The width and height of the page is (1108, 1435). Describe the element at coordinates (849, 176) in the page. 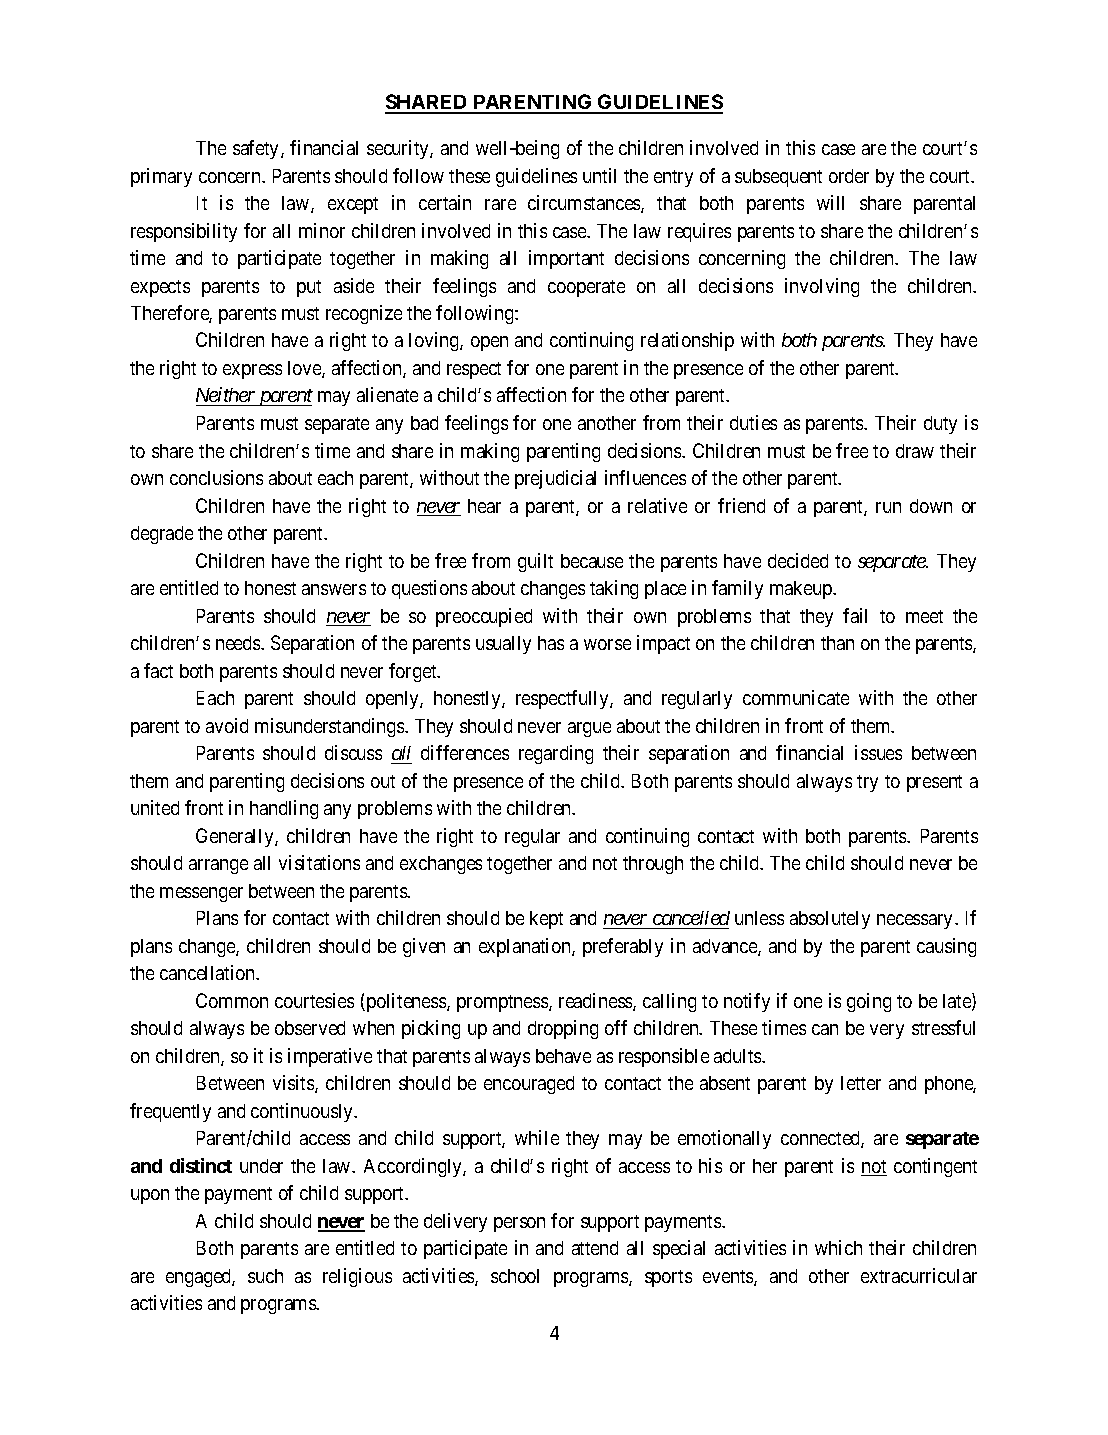

I see `order` at that location.
